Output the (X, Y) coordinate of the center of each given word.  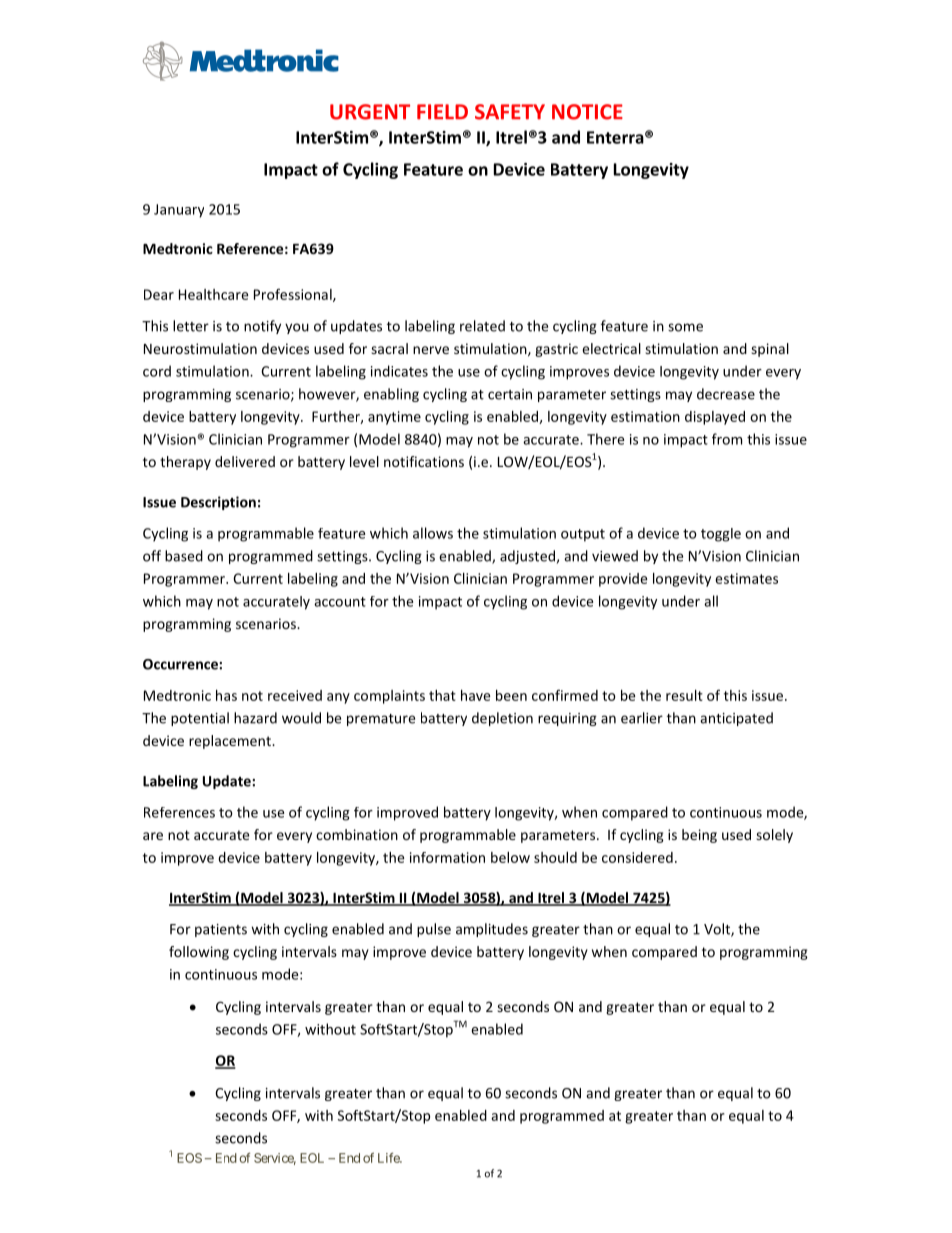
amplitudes (492, 930)
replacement (231, 742)
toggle (721, 535)
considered (637, 857)
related (482, 326)
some (685, 327)
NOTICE (587, 112)
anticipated (736, 719)
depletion (502, 719)
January (179, 211)
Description (218, 503)
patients (221, 930)
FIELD (442, 112)
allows (433, 533)
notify (262, 327)
